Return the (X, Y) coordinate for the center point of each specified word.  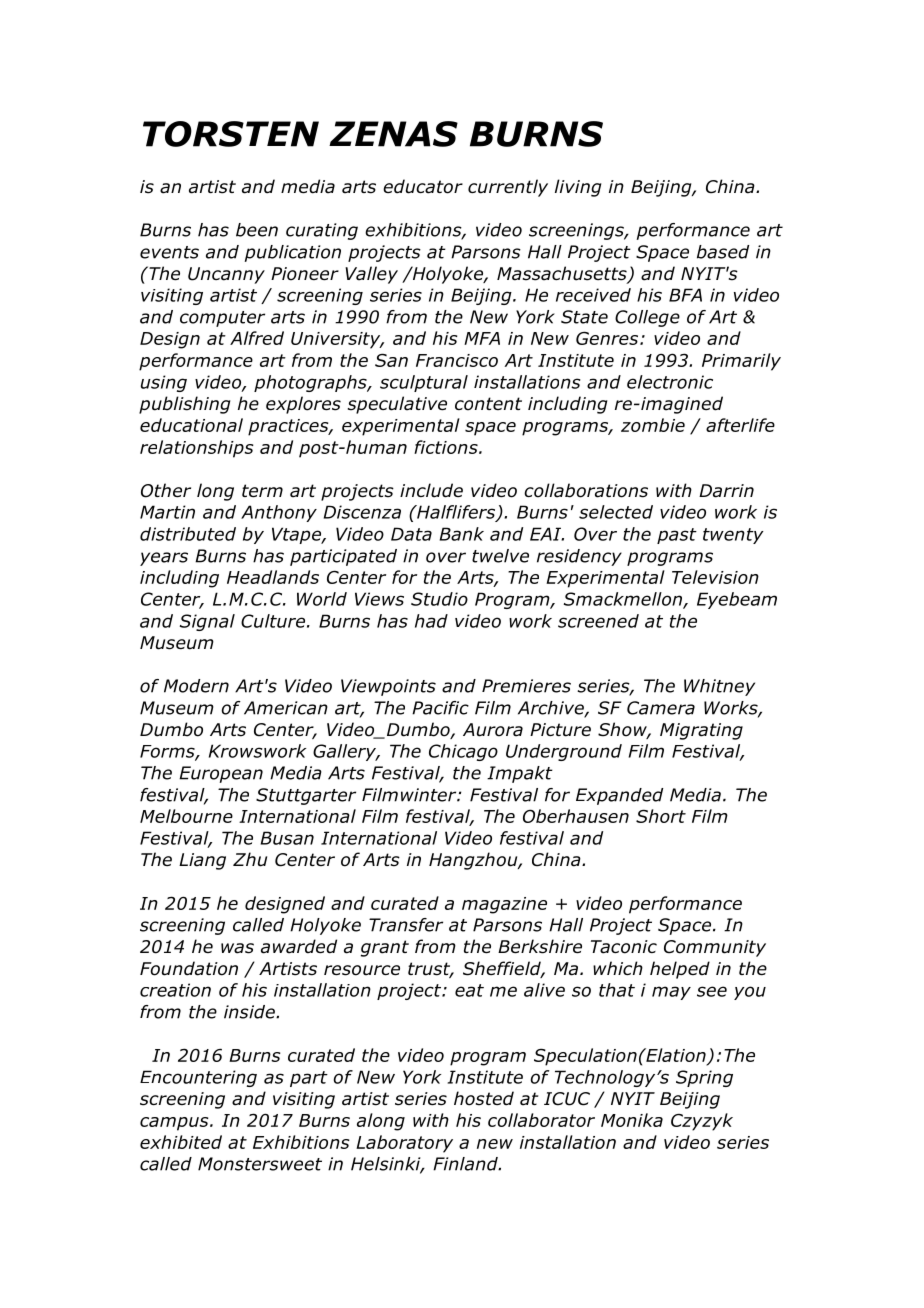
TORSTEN (231, 134)
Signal (207, 622)
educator (423, 186)
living (578, 188)
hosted (484, 1098)
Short (661, 816)
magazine (504, 905)
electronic (670, 382)
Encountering (198, 1078)
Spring (704, 1078)
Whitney (719, 687)
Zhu (250, 859)
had (431, 621)
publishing (184, 405)
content (488, 404)
